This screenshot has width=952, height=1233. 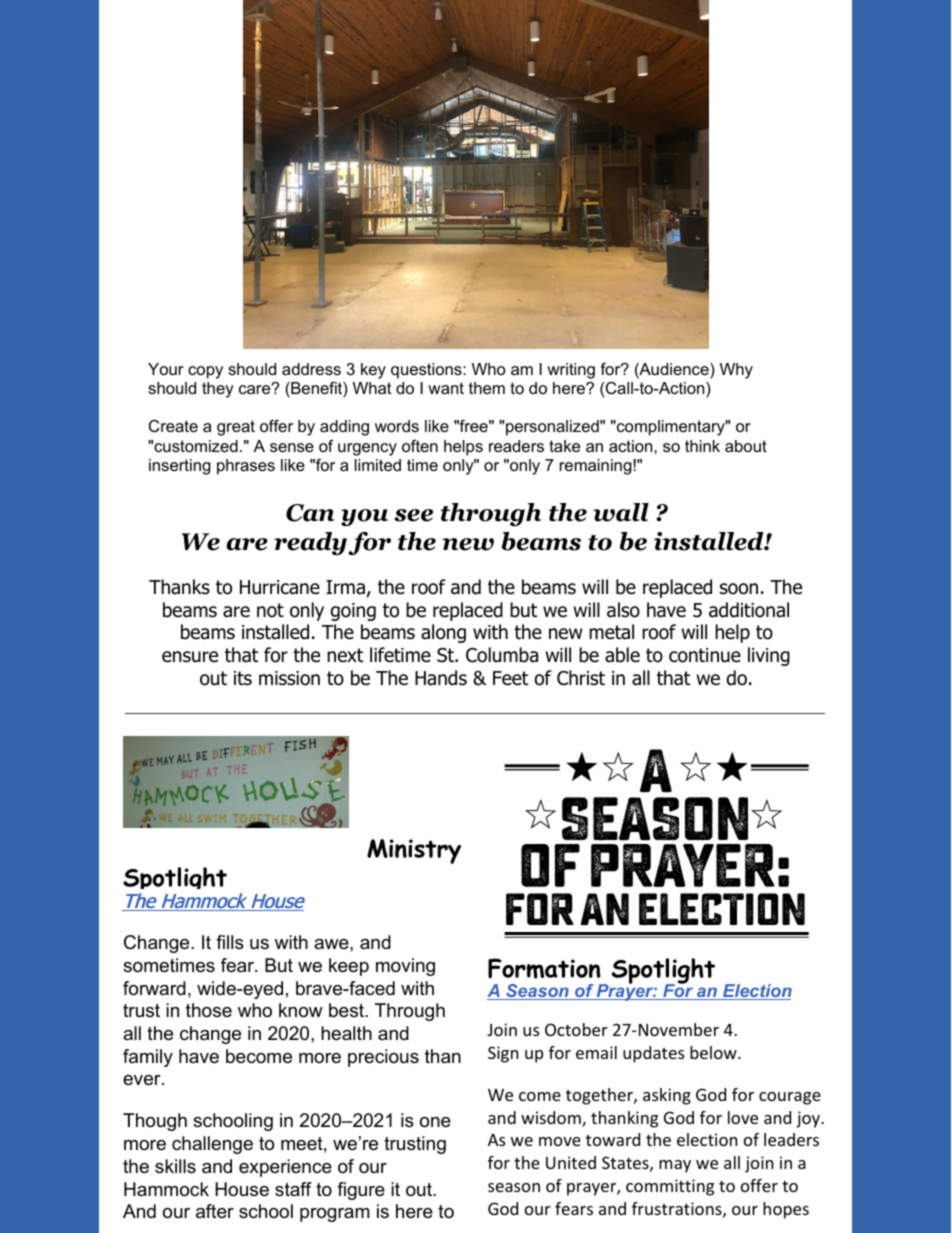 I want to click on Columba, so click(x=502, y=655).
